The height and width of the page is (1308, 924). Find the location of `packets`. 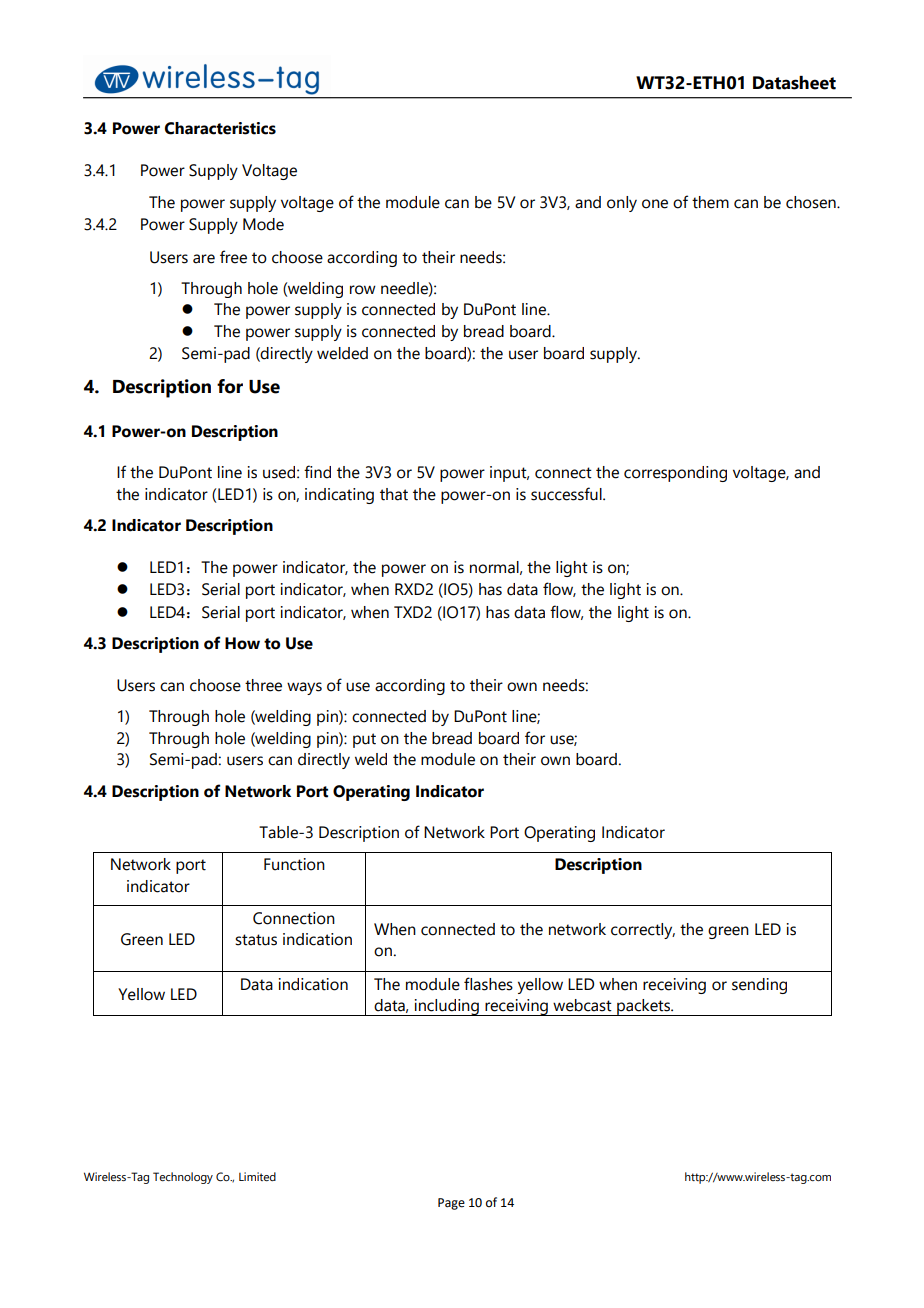

packets is located at coordinates (643, 1007).
